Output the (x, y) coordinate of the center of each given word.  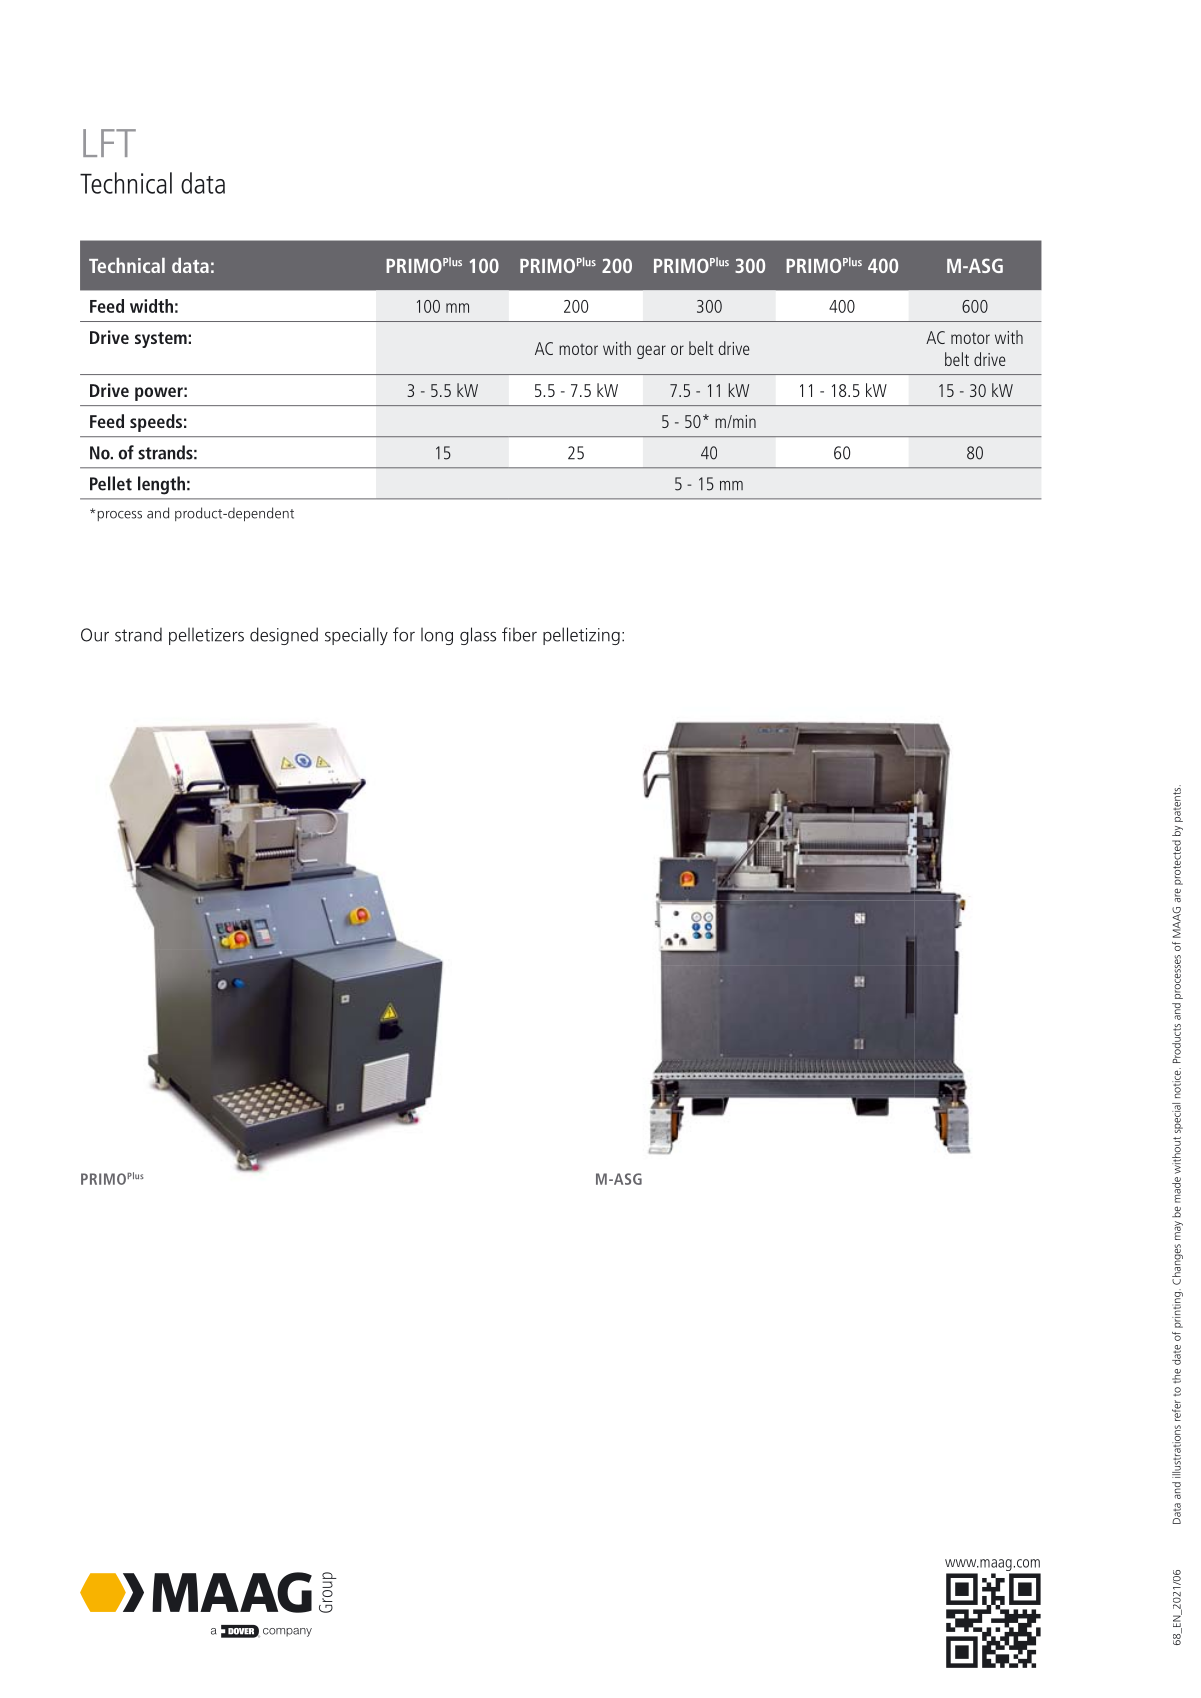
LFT (109, 143)
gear (651, 352)
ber (525, 634)
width (151, 306)
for (404, 634)
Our (95, 635)
